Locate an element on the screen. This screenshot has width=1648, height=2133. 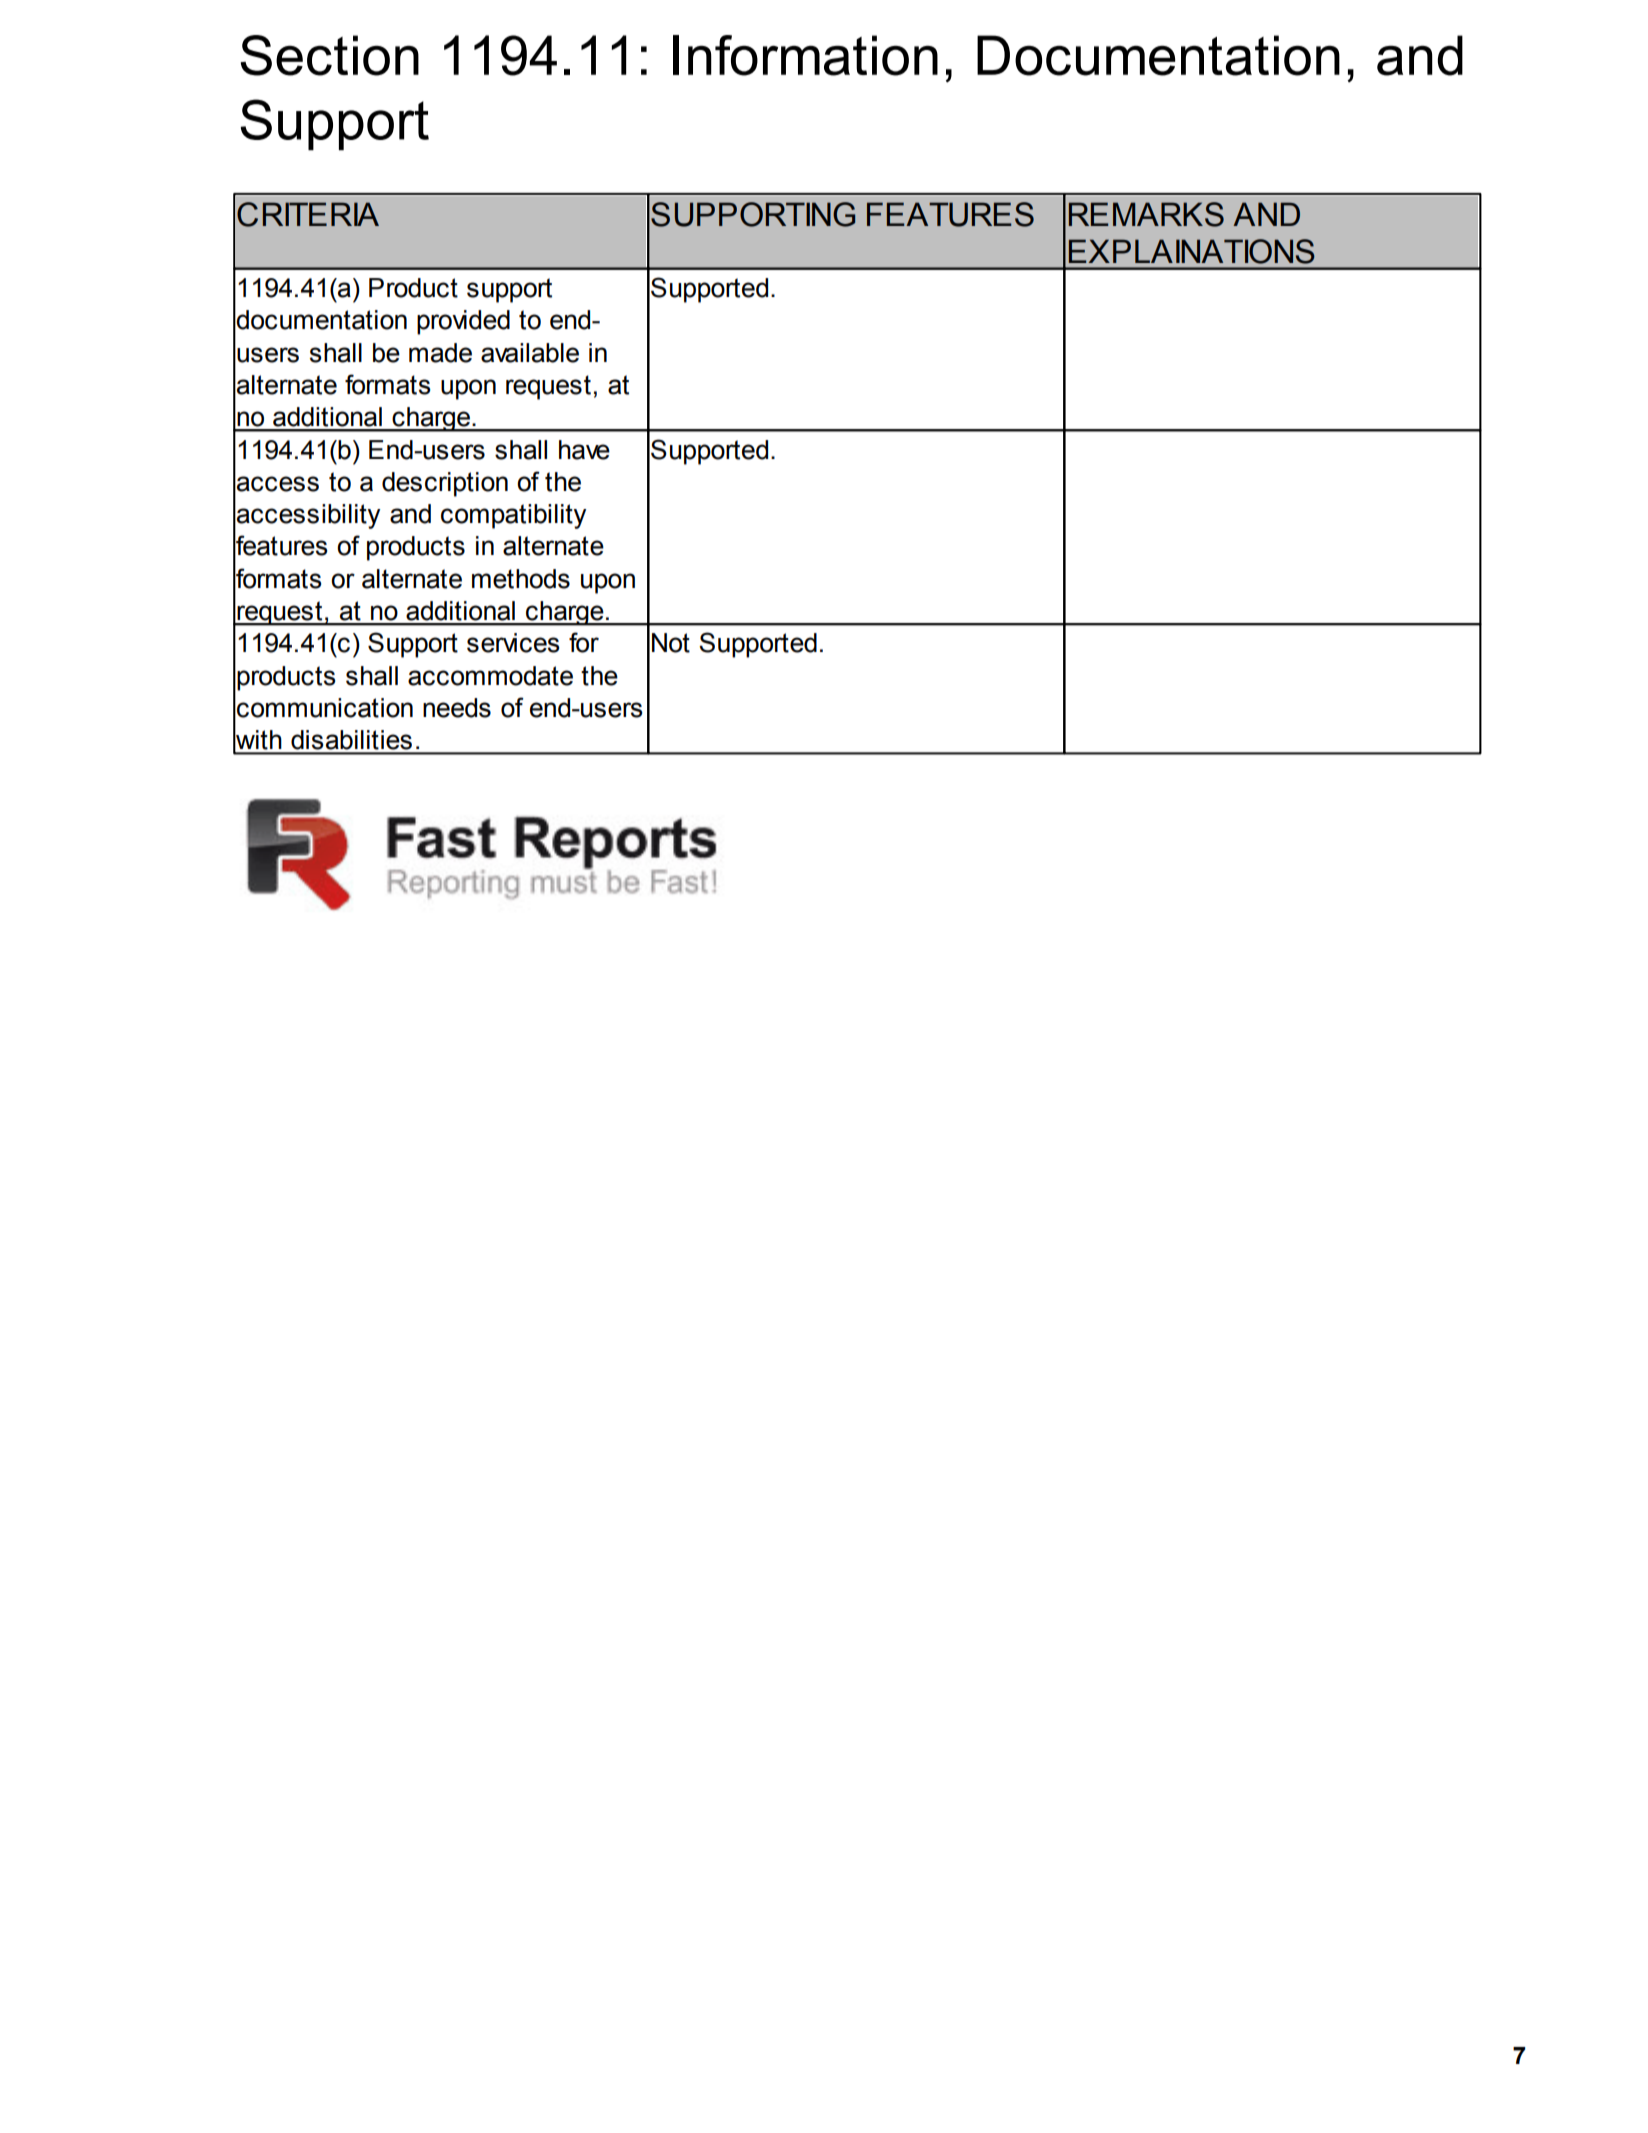
Information is located at coordinates (805, 55).
